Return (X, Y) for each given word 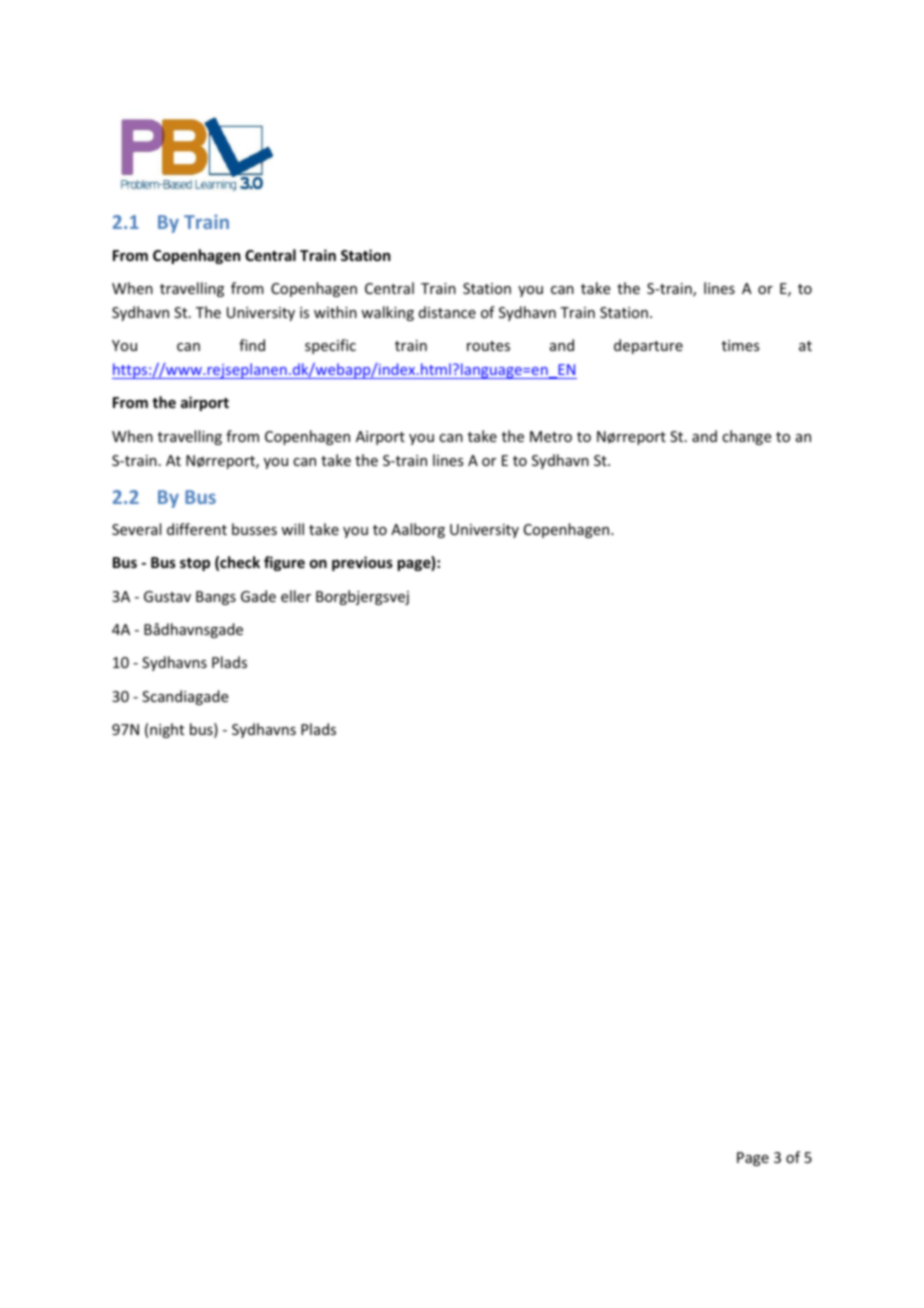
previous (362, 563)
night (167, 730)
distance (447, 312)
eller (296, 596)
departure (648, 346)
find (252, 345)
